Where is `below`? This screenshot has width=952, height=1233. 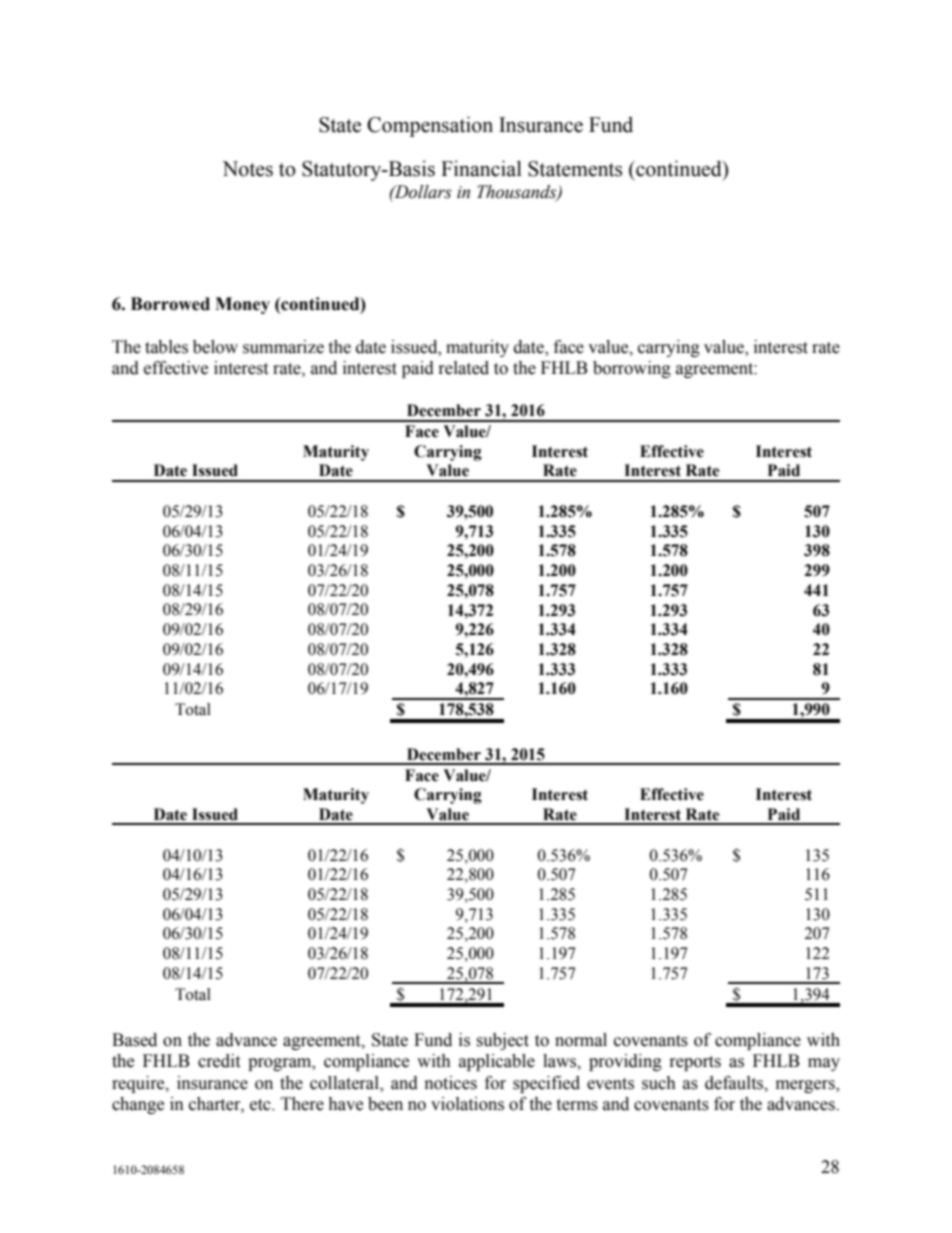
below is located at coordinates (215, 347).
